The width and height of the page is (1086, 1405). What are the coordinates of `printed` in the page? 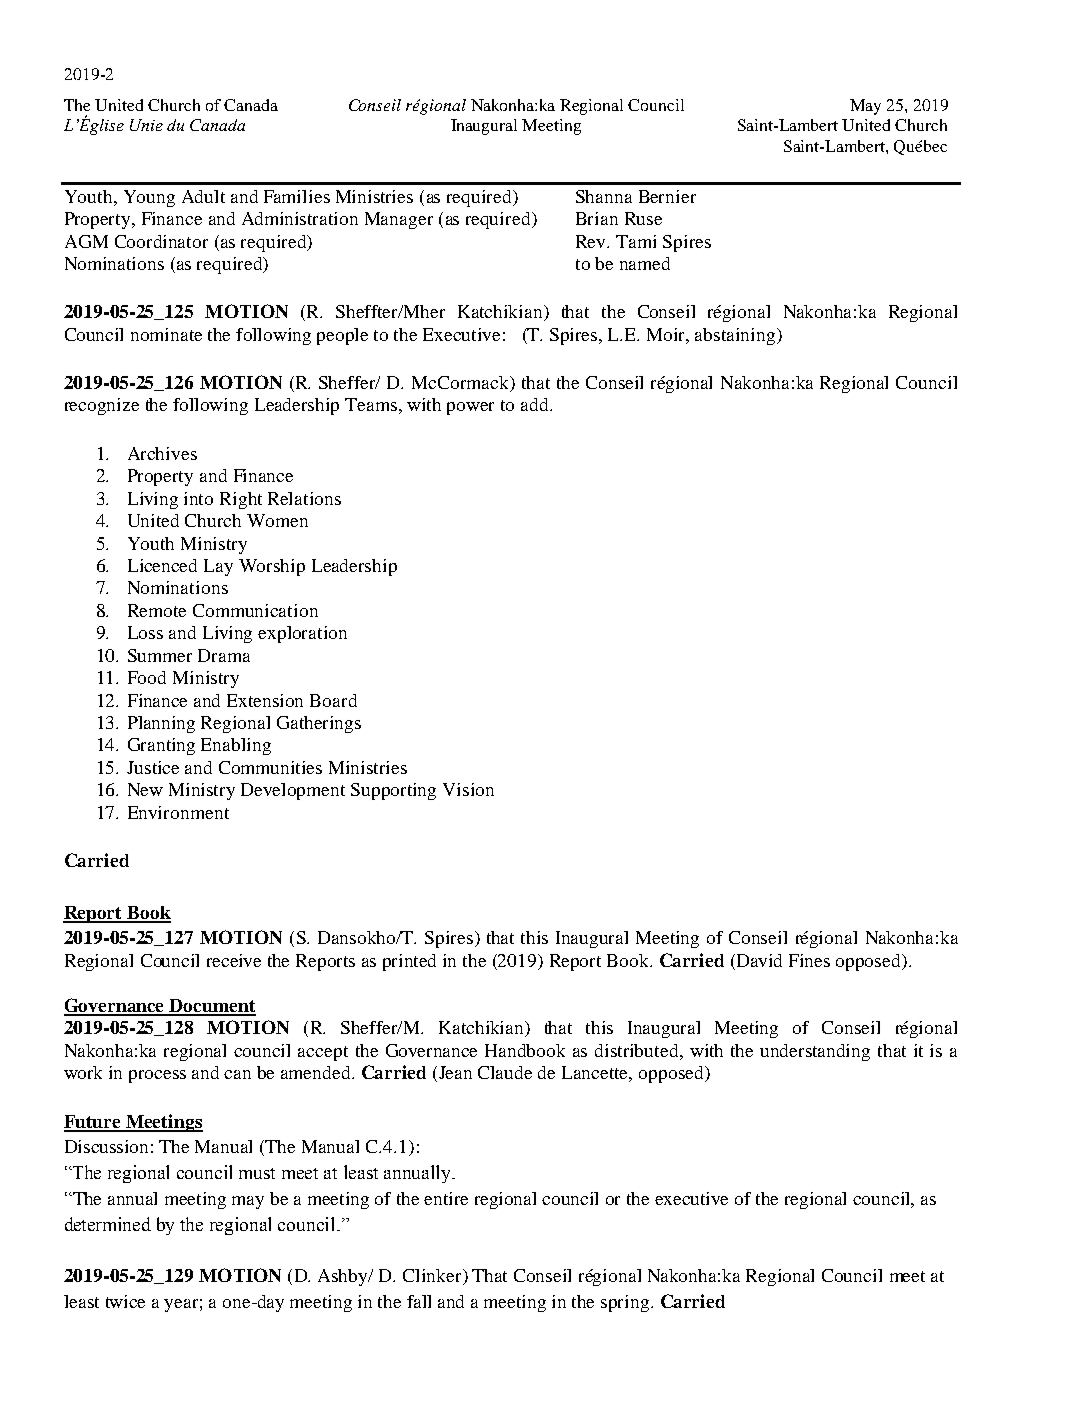 It's located at (409, 962).
